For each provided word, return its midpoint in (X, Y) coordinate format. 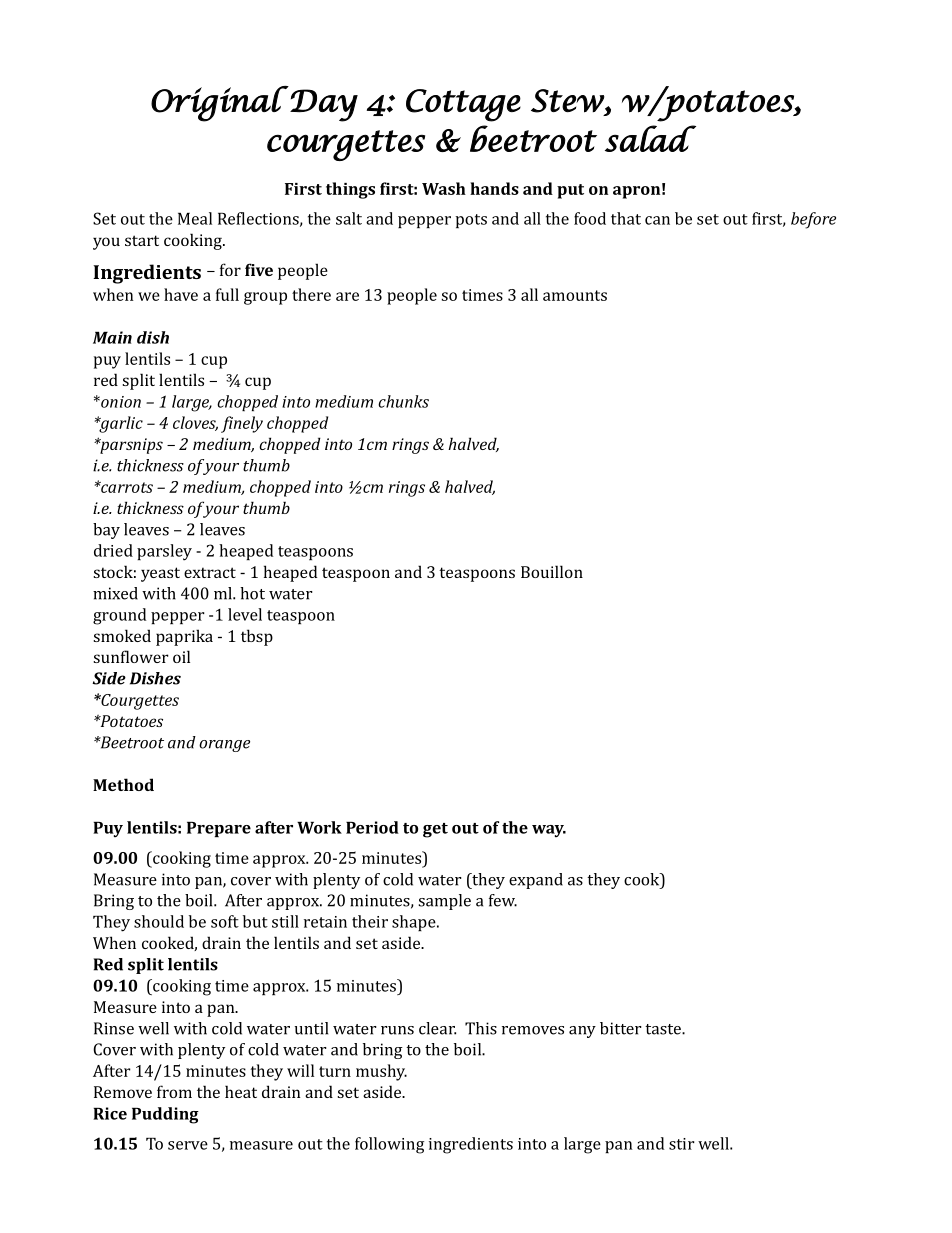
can (657, 220)
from (174, 1091)
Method (123, 784)
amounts (575, 295)
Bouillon (552, 571)
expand (536, 881)
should (159, 921)
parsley (164, 552)
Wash (444, 188)
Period (372, 827)
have (181, 294)
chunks (403, 401)
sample (444, 902)
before (813, 220)
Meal (195, 218)
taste (664, 1029)
